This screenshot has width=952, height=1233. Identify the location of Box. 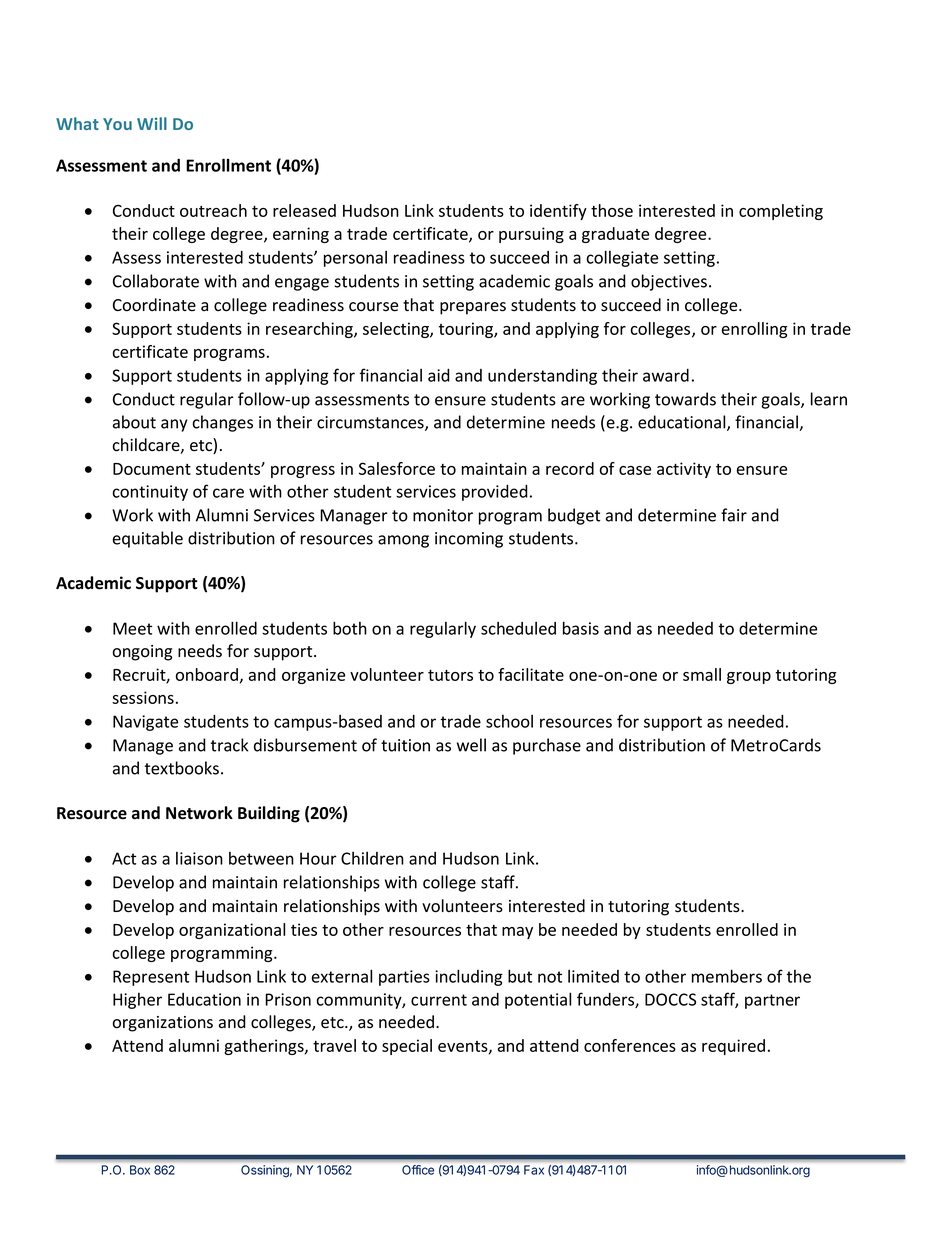
(140, 1170).
